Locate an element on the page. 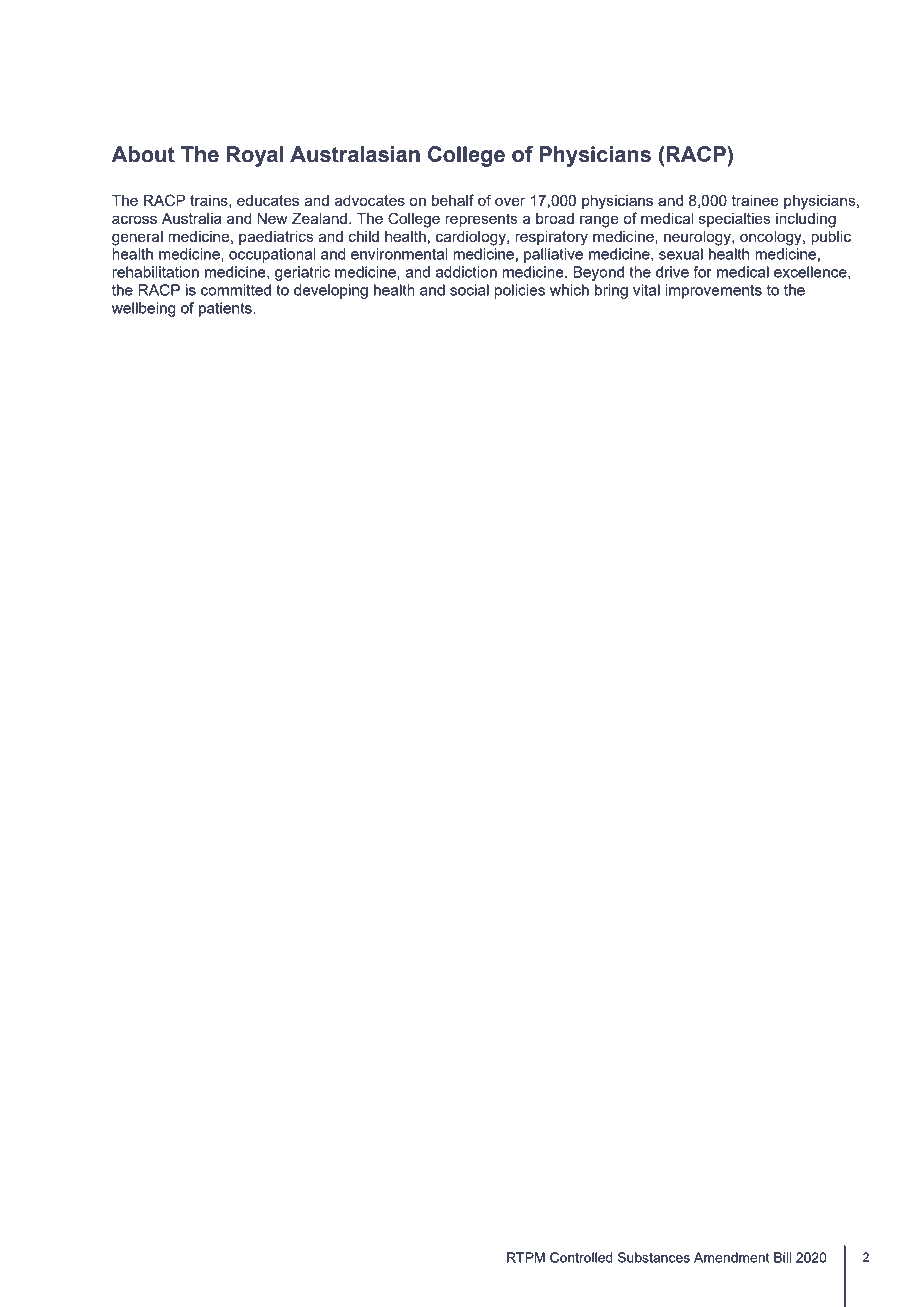 This page has height=1307, width=924. patients is located at coordinates (226, 309).
